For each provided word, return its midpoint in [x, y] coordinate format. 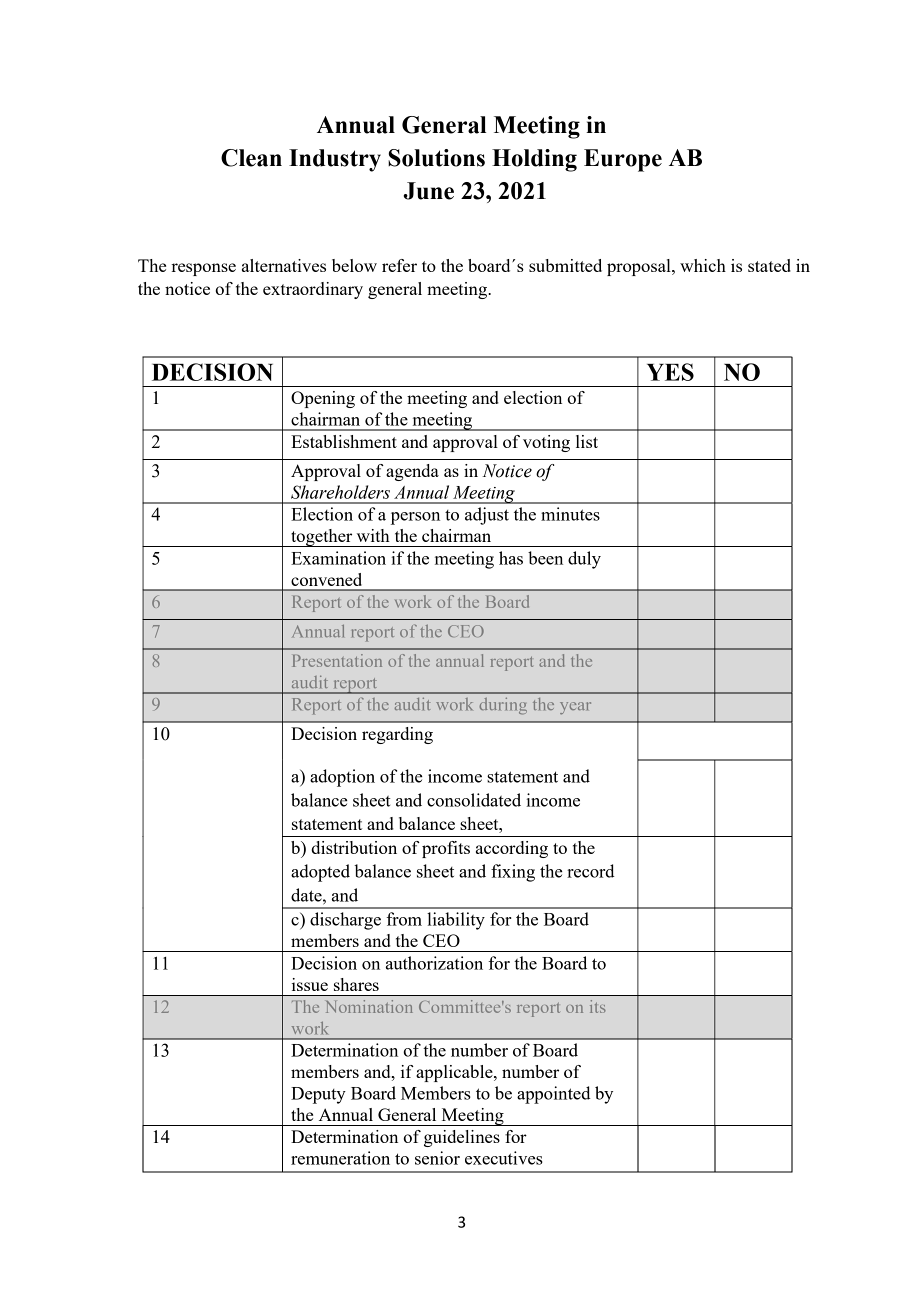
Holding [534, 160]
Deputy [318, 1095]
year [575, 708]
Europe [623, 160]
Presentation [337, 660]
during [503, 706]
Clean [251, 158]
